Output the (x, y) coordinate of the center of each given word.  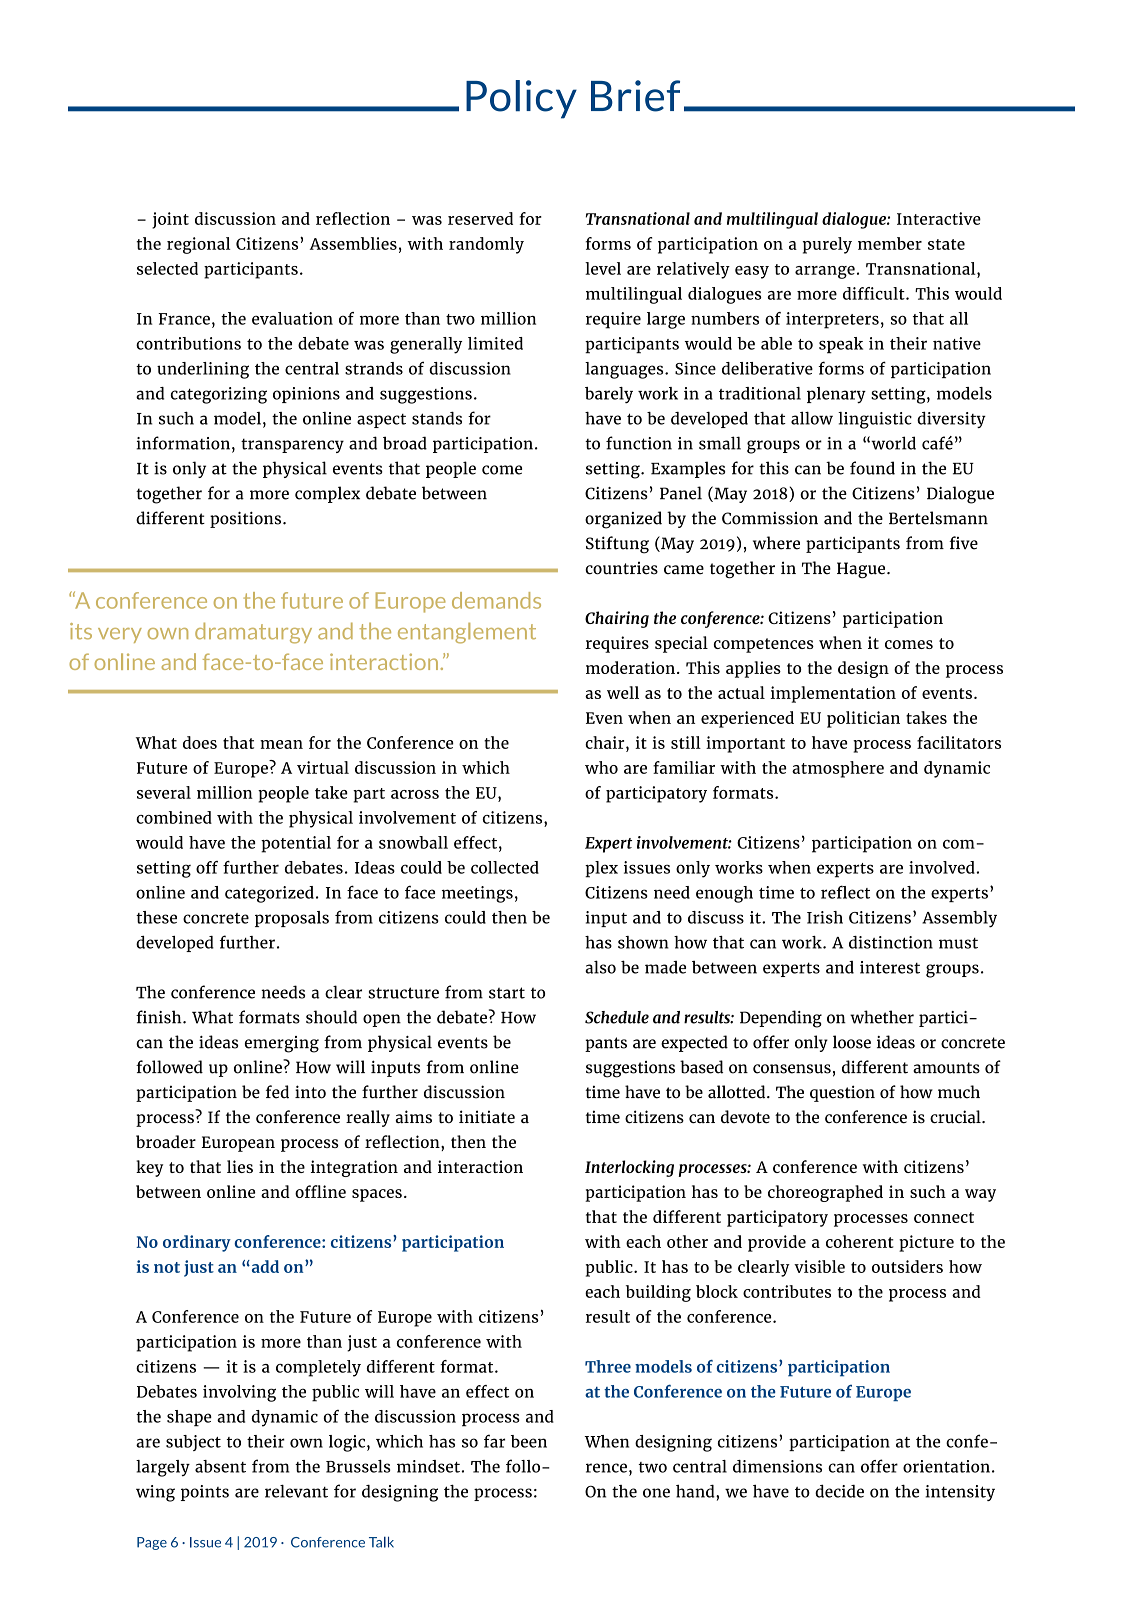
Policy (521, 99)
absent (220, 1466)
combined (174, 817)
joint (170, 220)
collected (505, 867)
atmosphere (838, 769)
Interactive (939, 218)
